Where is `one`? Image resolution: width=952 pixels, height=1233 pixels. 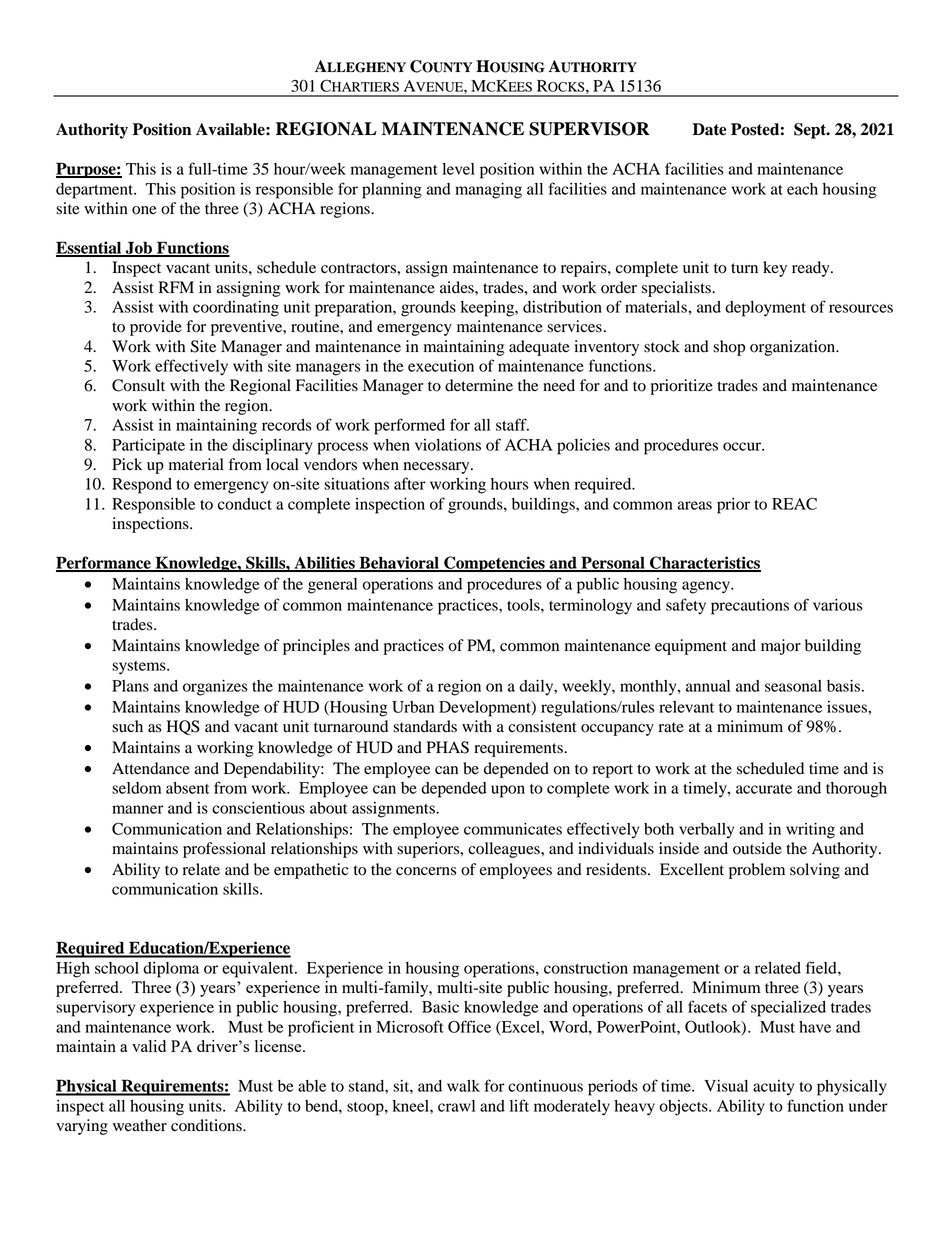 one is located at coordinates (144, 210).
